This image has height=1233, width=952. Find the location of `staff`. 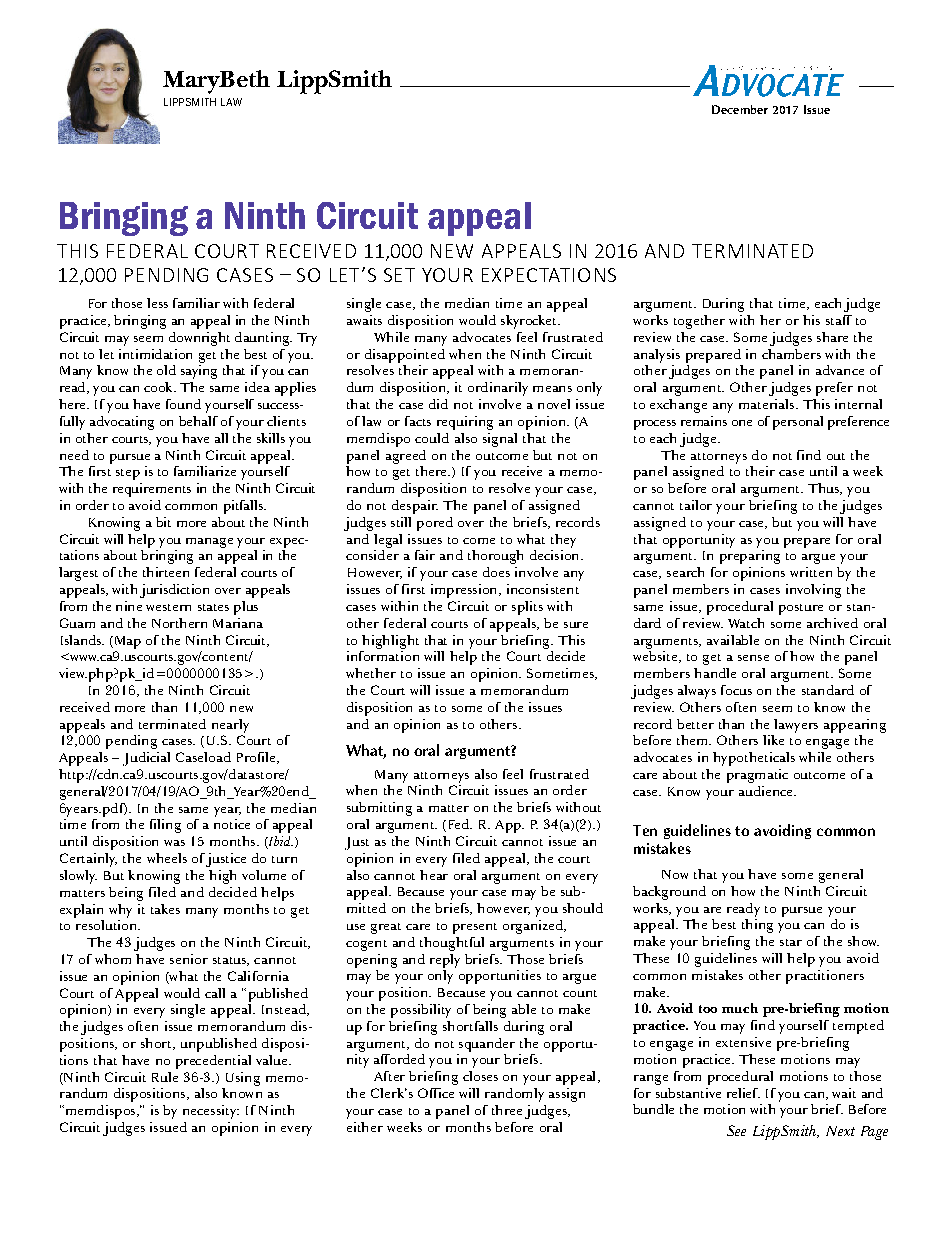

staff is located at coordinates (839, 320).
